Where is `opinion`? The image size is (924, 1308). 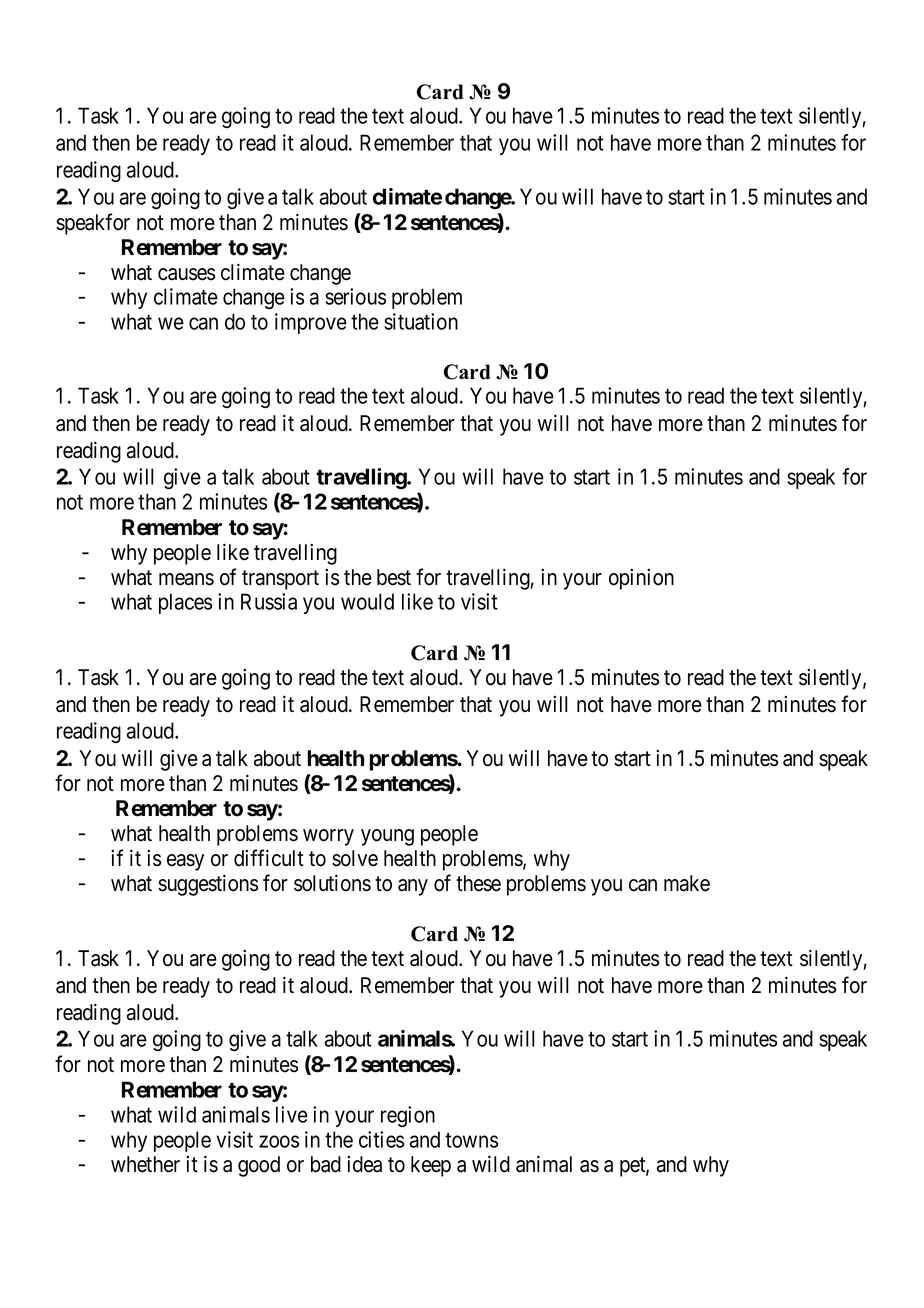 opinion is located at coordinates (641, 579).
